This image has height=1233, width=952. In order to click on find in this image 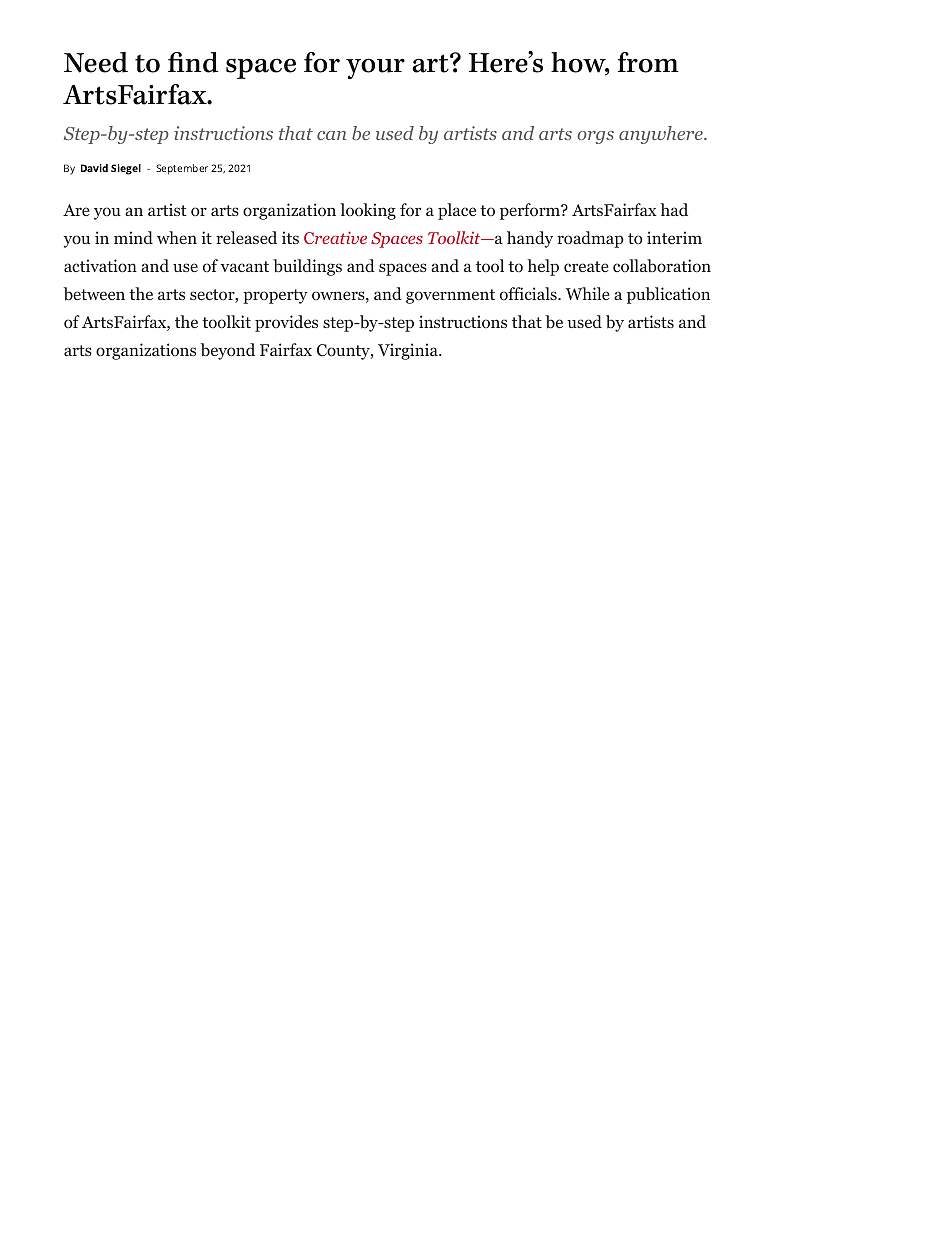, I will do `click(193, 62)`.
